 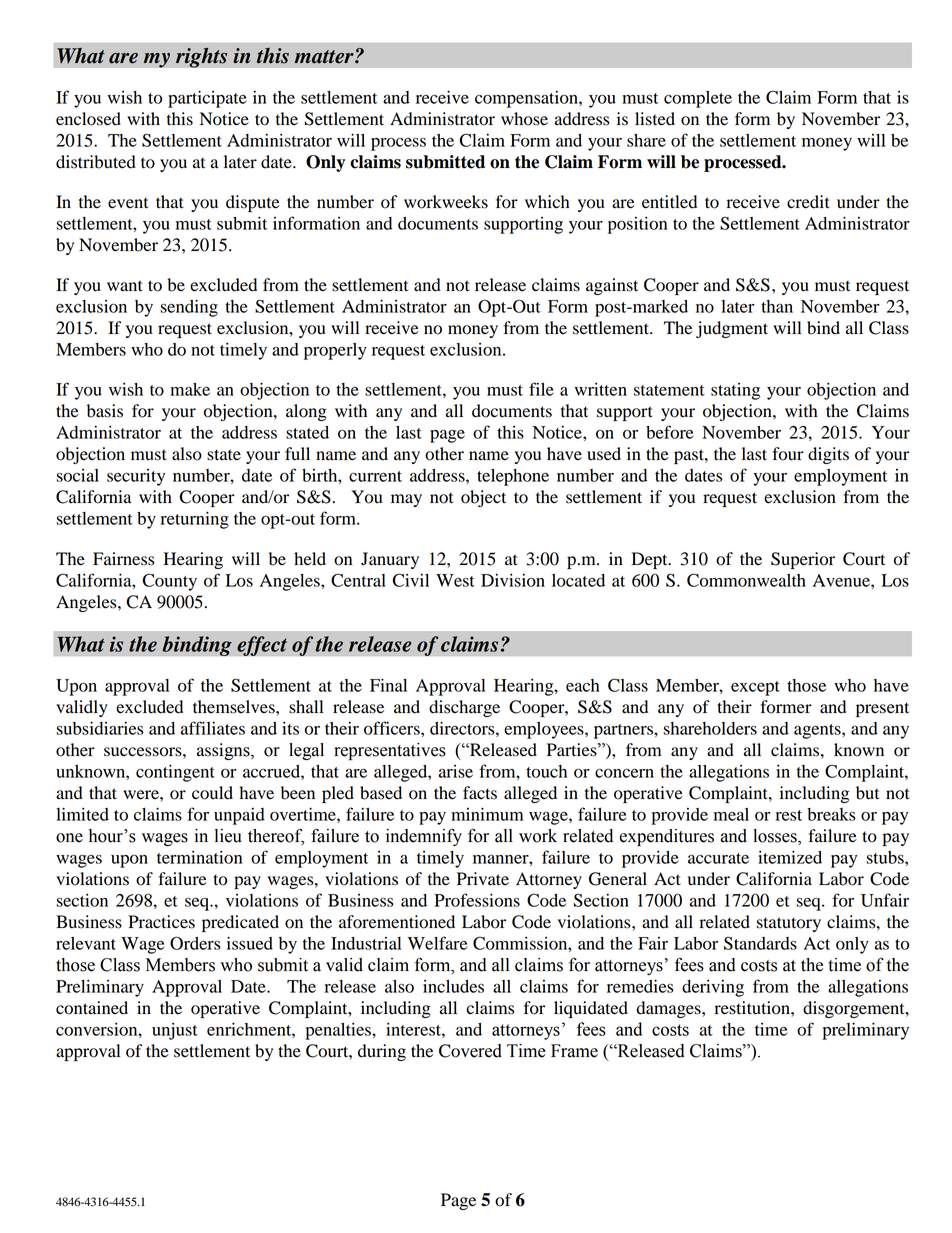 I want to click on compensation, so click(x=527, y=99).
